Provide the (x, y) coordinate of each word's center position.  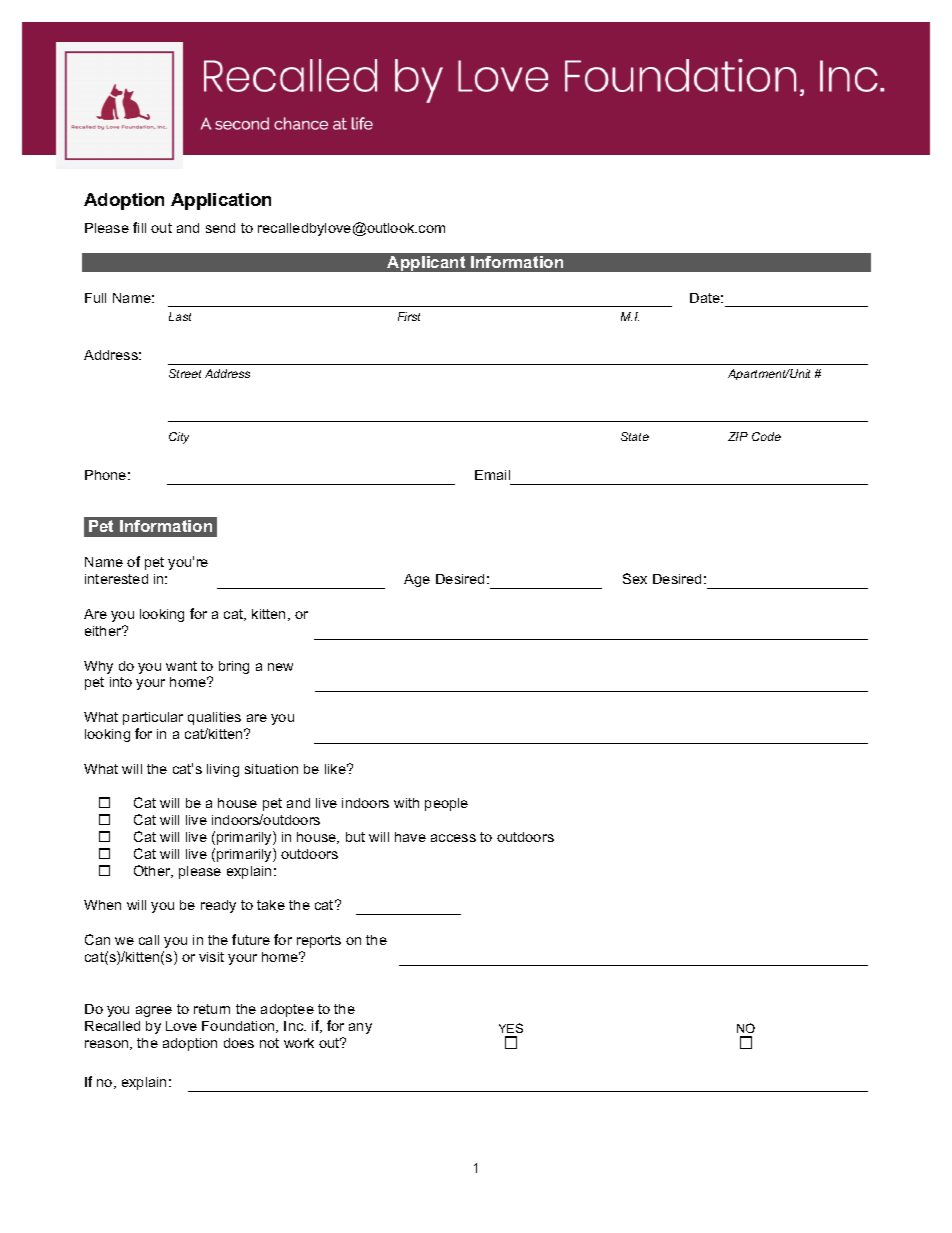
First (409, 316)
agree (154, 1011)
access (453, 838)
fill (139, 227)
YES (511, 1028)
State (635, 436)
